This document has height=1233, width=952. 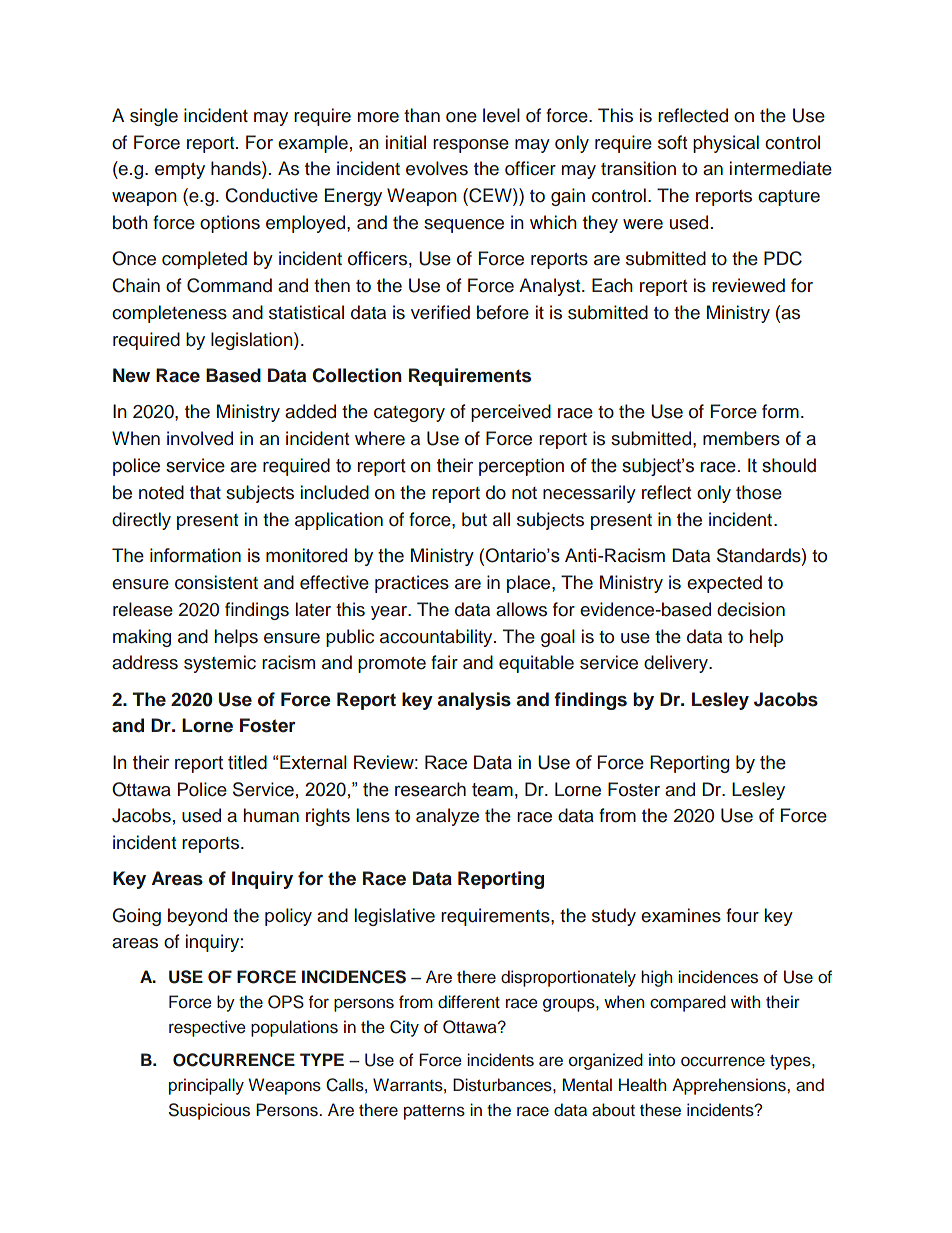 I want to click on decision, so click(x=751, y=609).
